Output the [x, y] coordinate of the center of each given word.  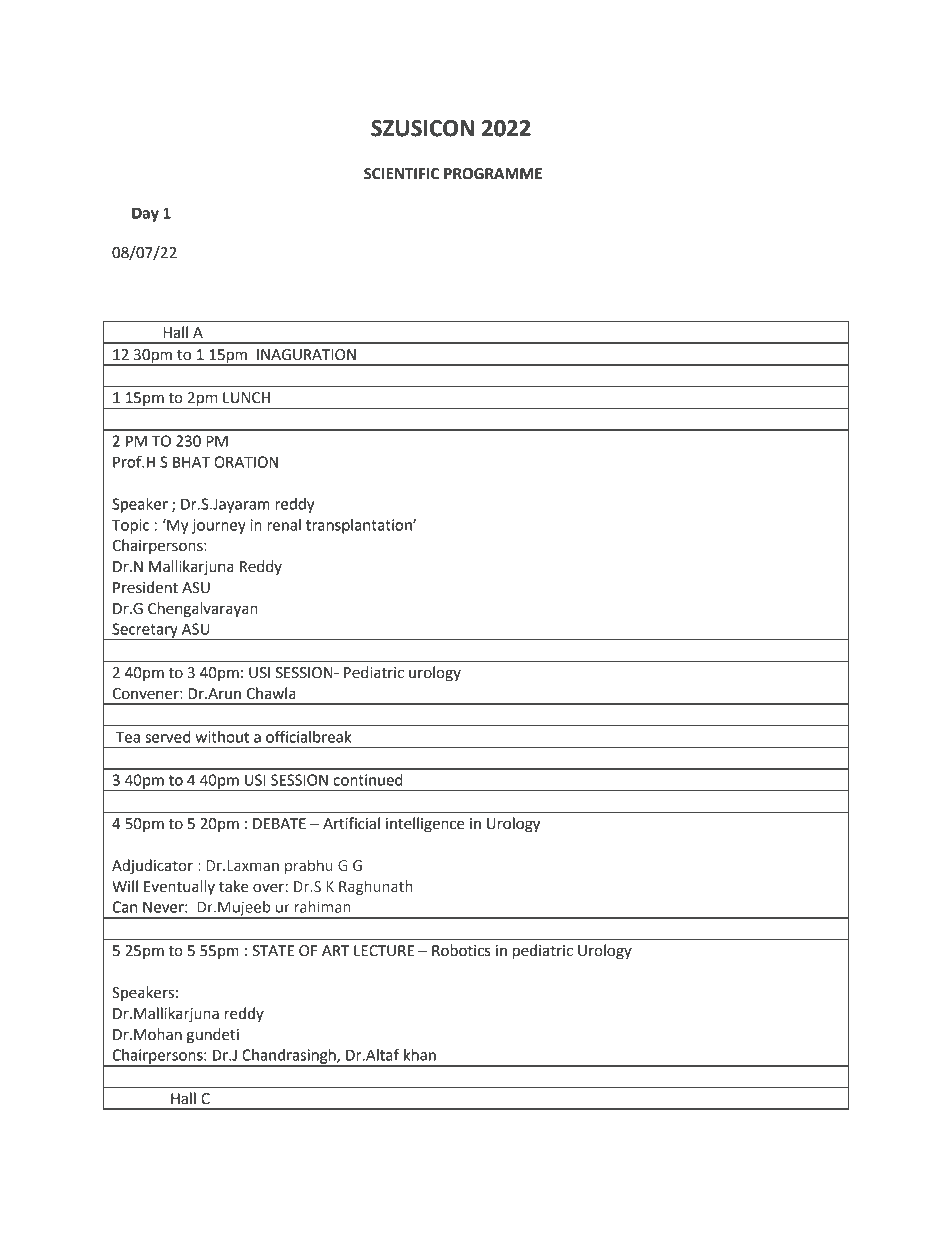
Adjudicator [152, 867]
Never [164, 907]
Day [145, 214]
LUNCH [246, 398]
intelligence [425, 825]
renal [284, 525]
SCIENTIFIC [401, 174]
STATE [273, 951]
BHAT [191, 462]
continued [368, 780]
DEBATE [279, 823]
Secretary [145, 631]
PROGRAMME [493, 174]
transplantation [360, 526]
